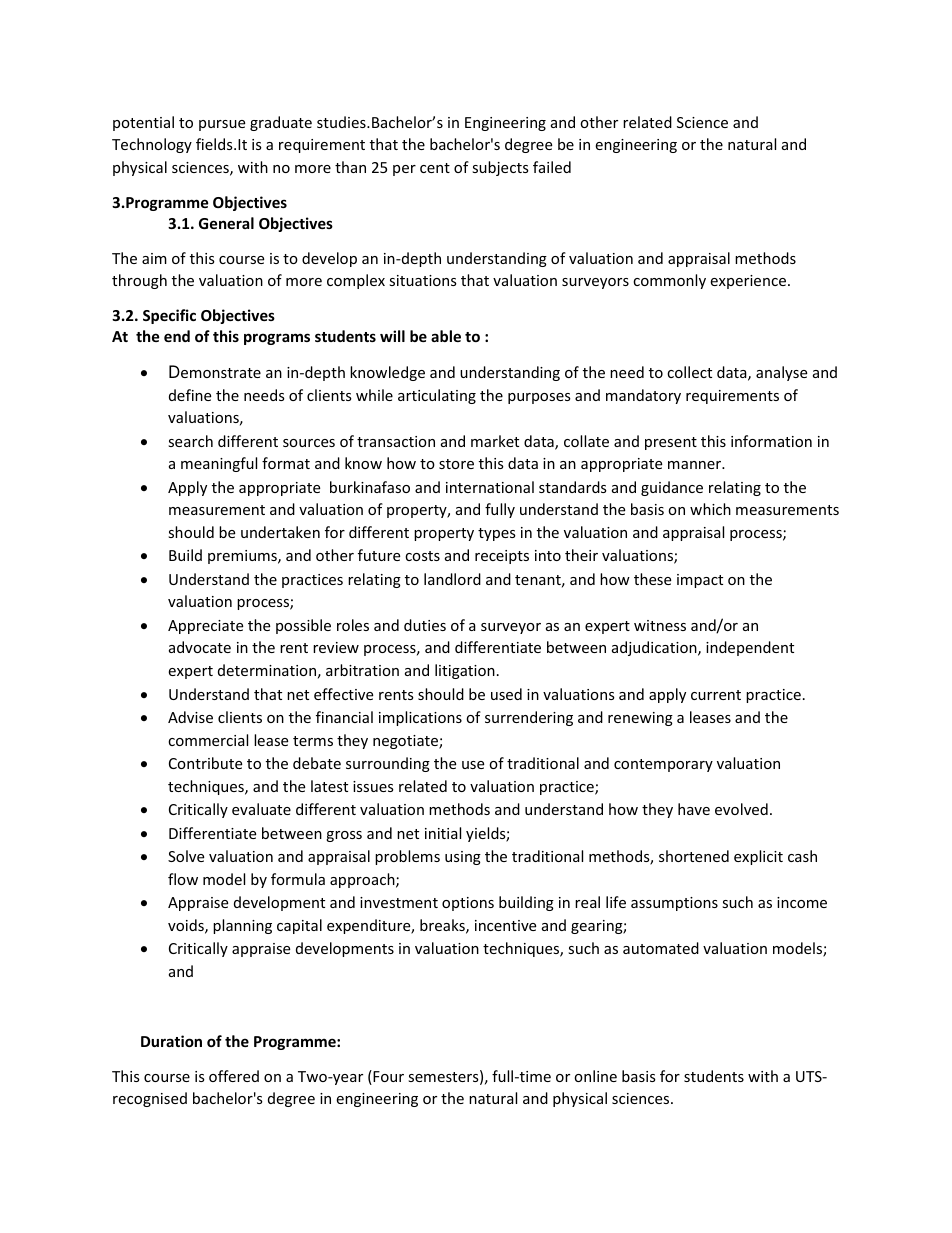 This screenshot has height=1233, width=952. I want to click on failed, so click(552, 167).
